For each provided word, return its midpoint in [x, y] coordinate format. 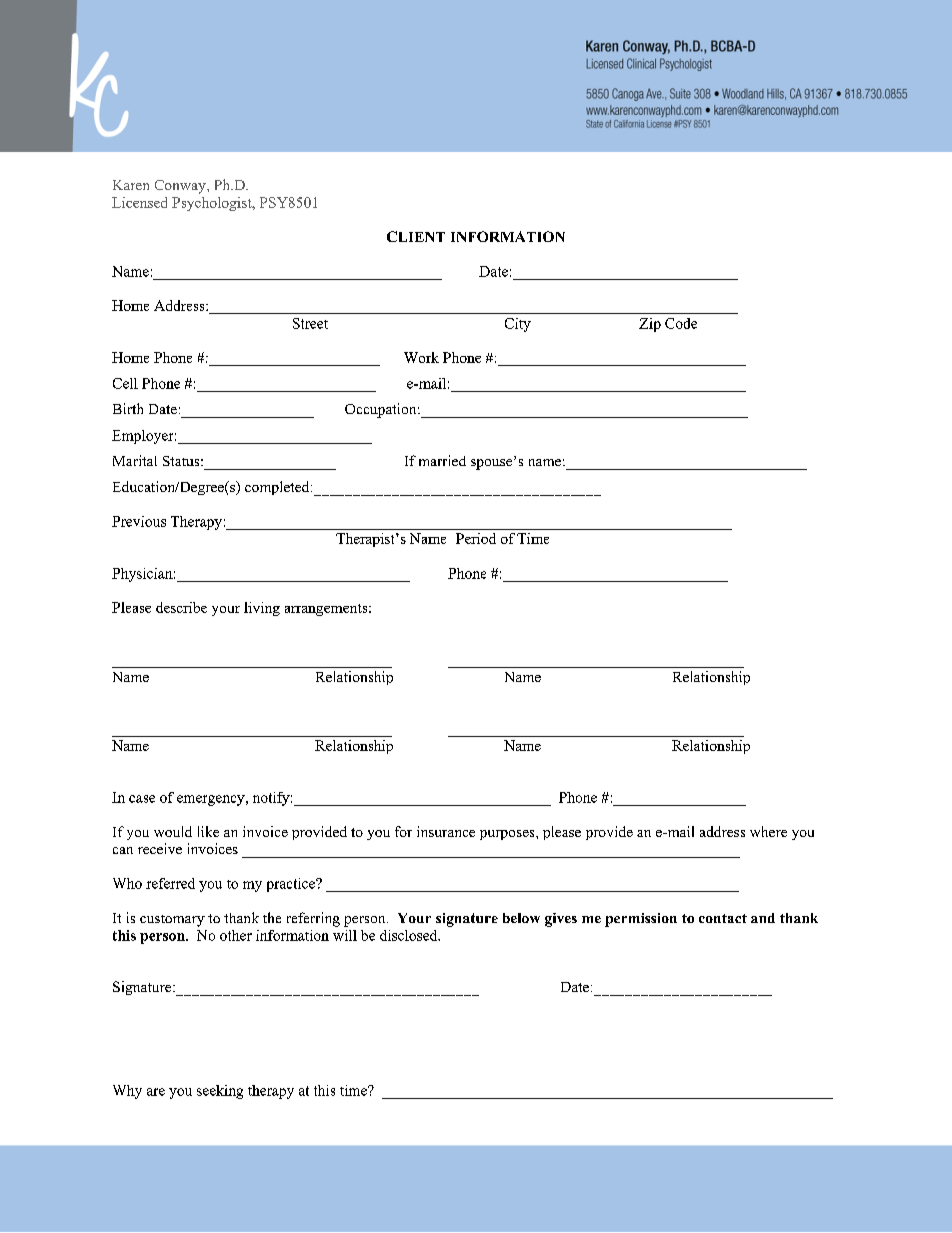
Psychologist [213, 204]
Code [681, 323]
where [768, 831]
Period [476, 538]
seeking [220, 1092]
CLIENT [416, 236]
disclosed [410, 935]
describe [181, 607]
